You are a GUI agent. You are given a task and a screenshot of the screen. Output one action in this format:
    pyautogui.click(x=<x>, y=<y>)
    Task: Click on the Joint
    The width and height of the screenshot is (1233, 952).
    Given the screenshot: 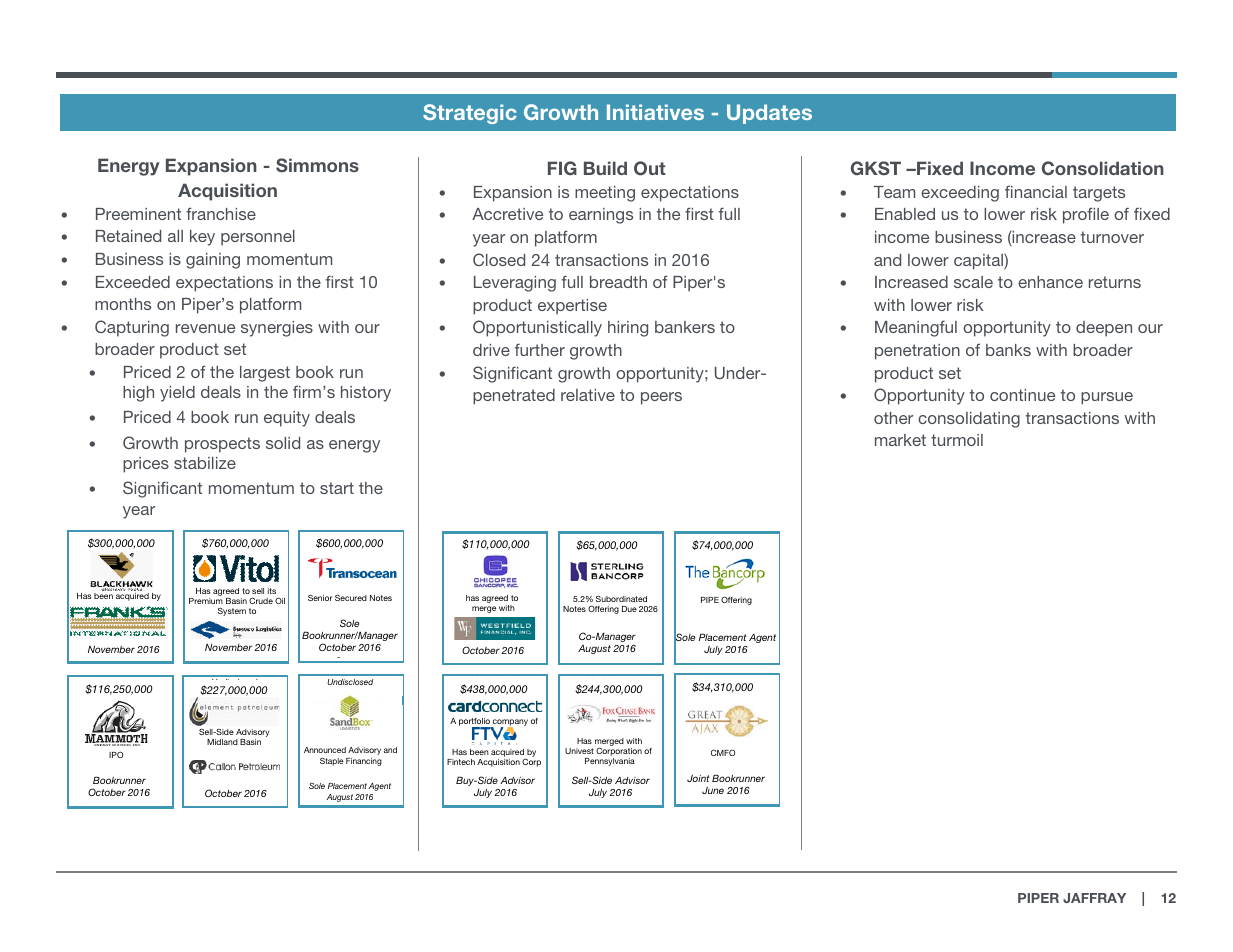 What is the action you would take?
    pyautogui.click(x=698, y=778)
